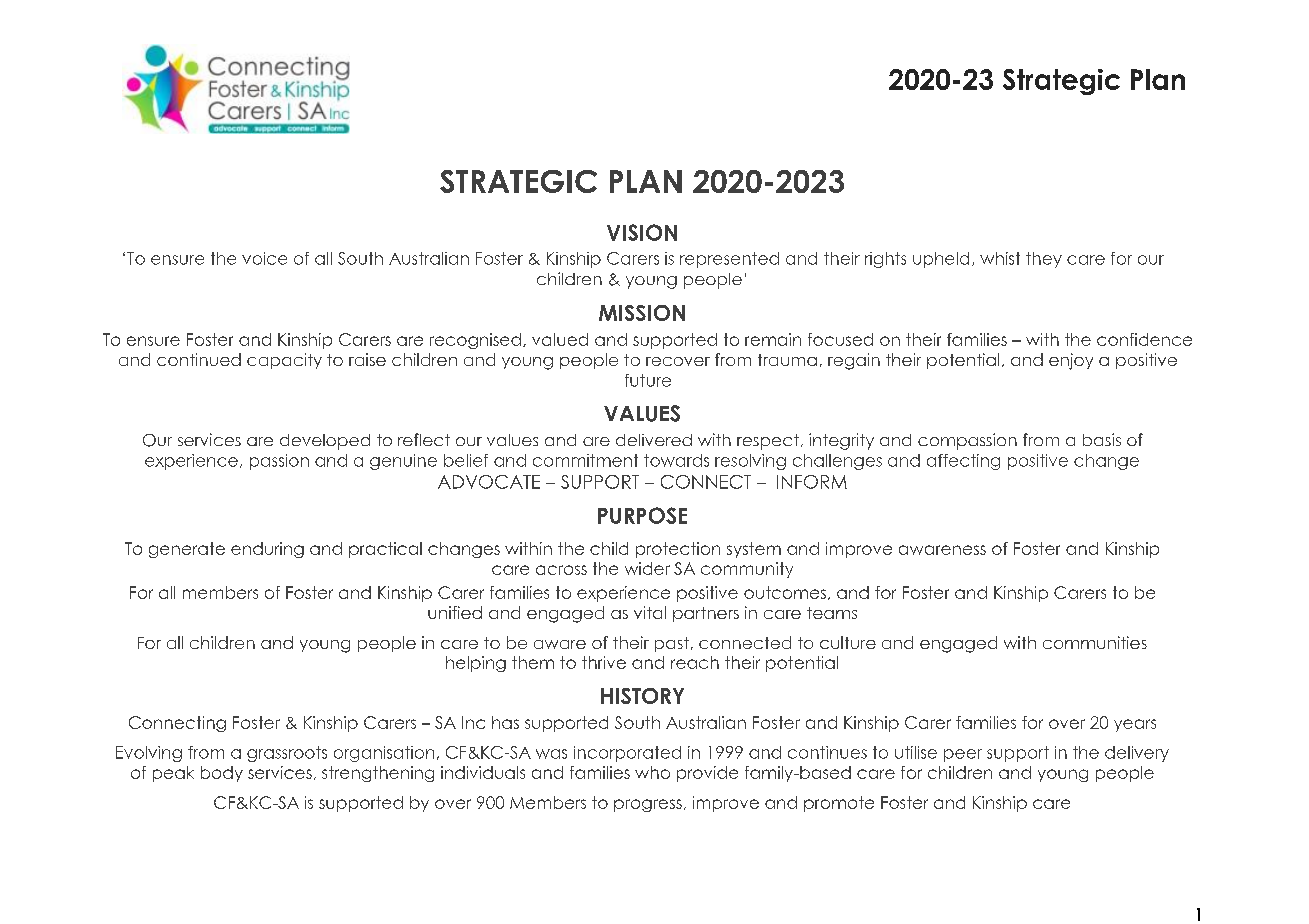 The height and width of the image is (924, 1309). I want to click on who, so click(652, 772).
